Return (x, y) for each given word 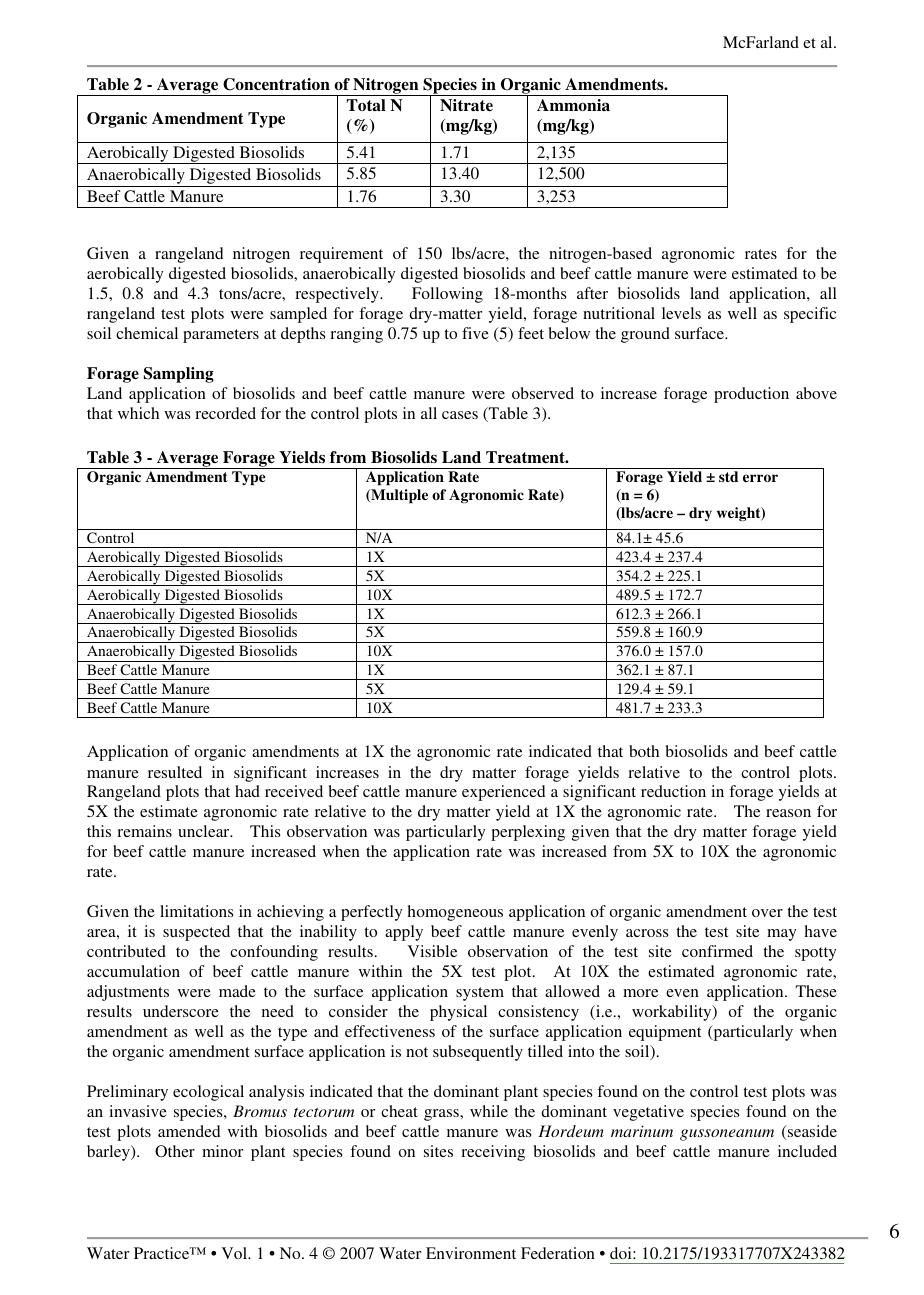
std (728, 476)
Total (366, 105)
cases (460, 415)
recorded (225, 413)
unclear (205, 831)
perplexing (528, 833)
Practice (163, 1253)
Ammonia (573, 105)
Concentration (276, 84)
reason (788, 813)
